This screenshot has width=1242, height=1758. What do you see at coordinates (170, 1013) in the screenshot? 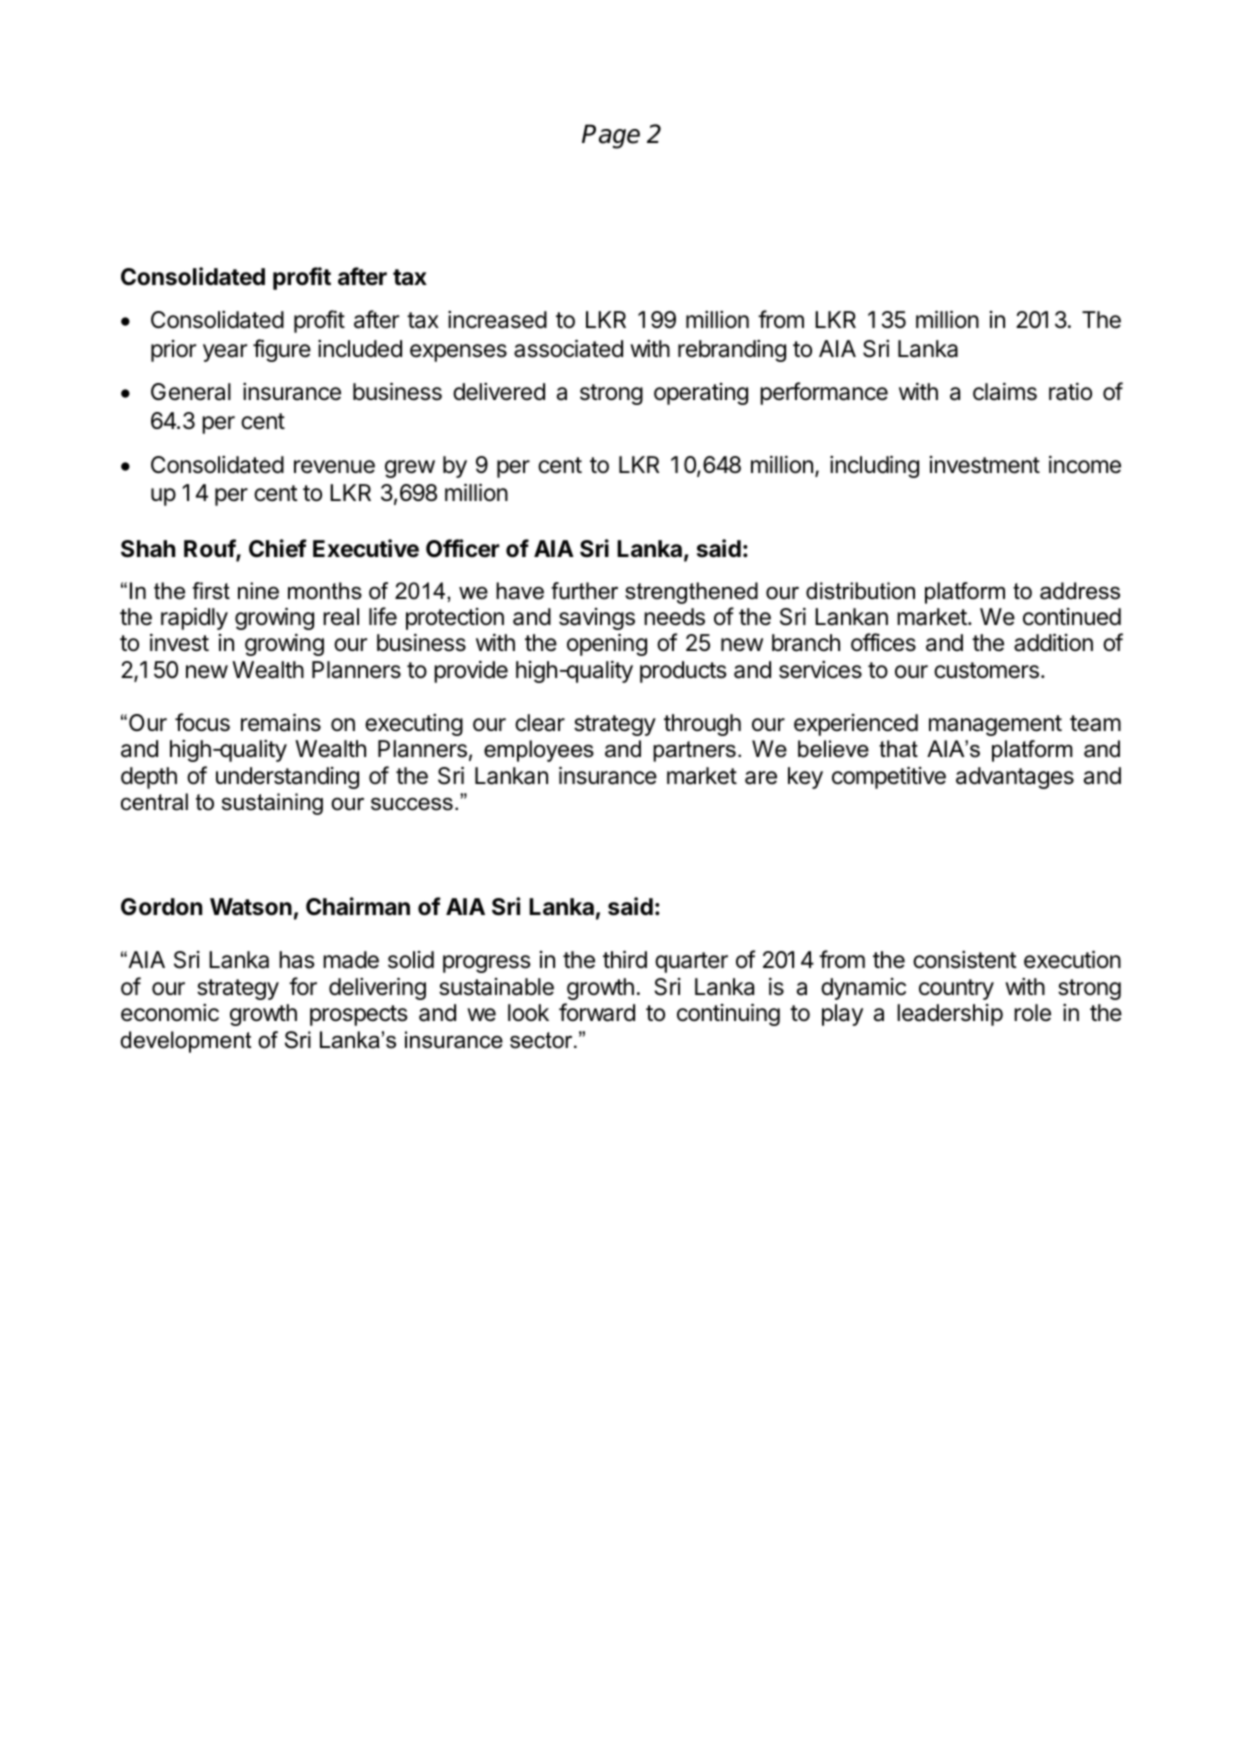
I see `economic` at bounding box center [170, 1013].
